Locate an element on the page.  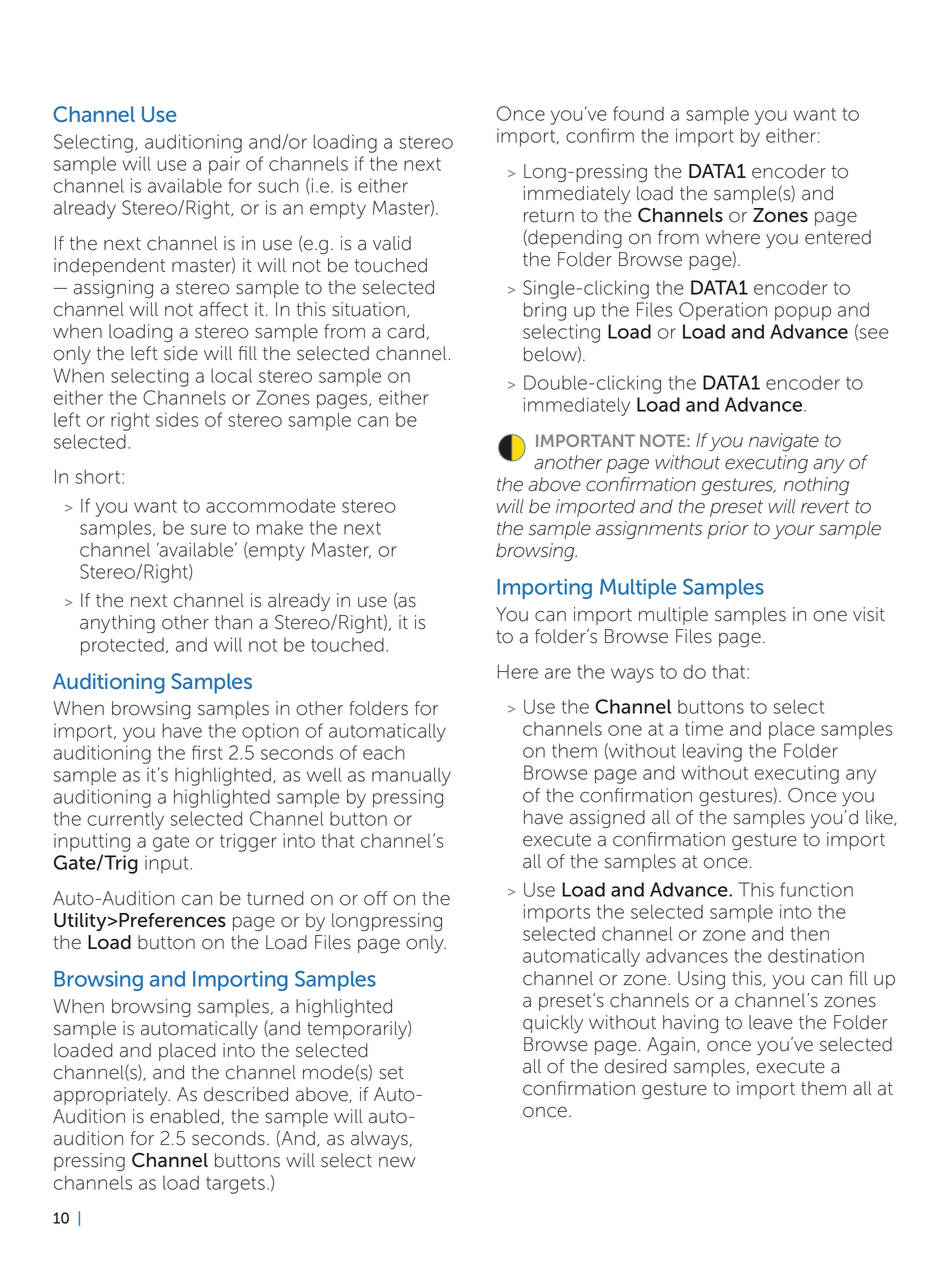
return is located at coordinates (549, 216).
